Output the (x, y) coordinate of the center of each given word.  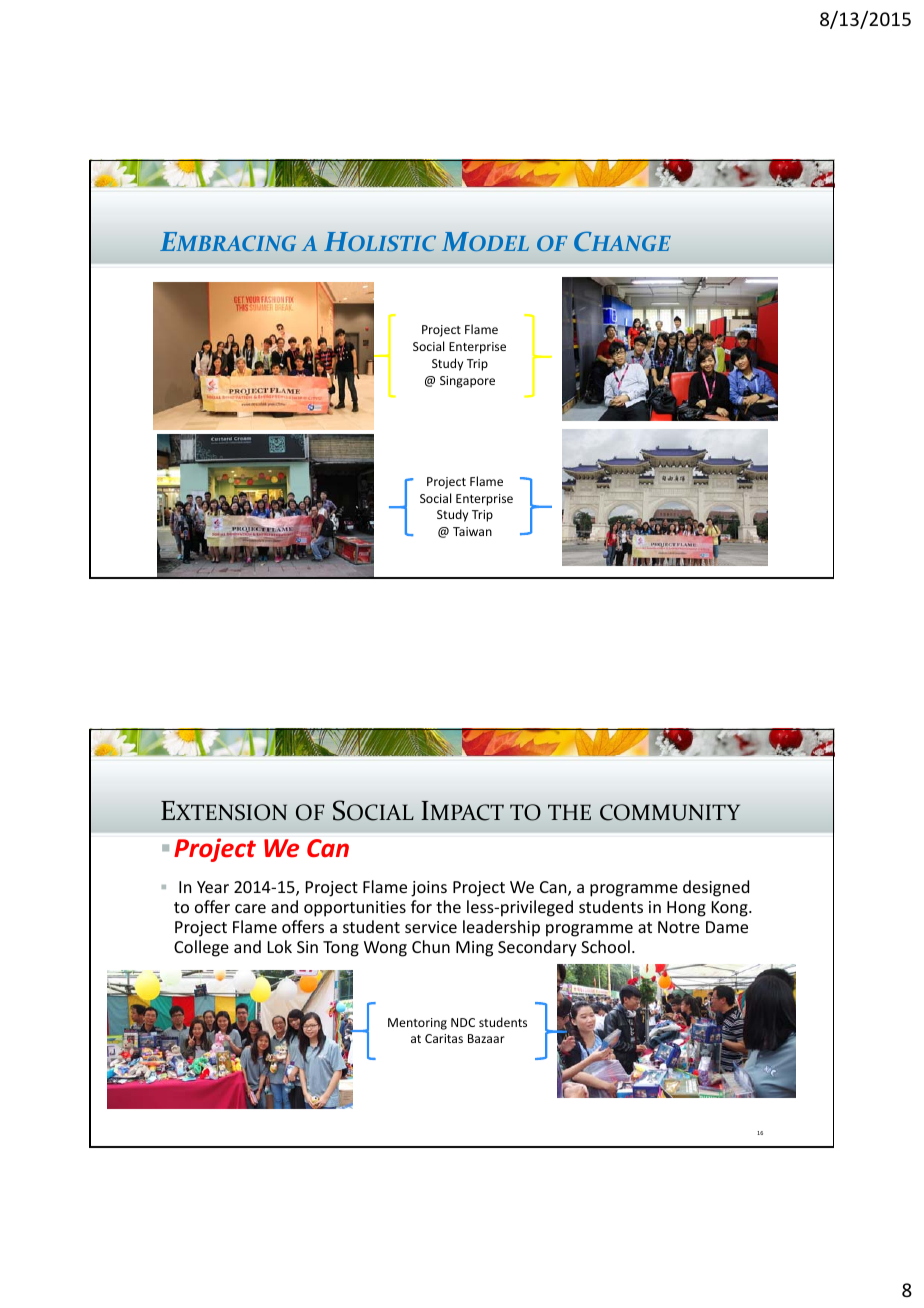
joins (429, 889)
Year (213, 887)
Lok (280, 946)
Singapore (467, 382)
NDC (463, 1022)
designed (716, 888)
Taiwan (472, 531)
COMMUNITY (670, 812)
